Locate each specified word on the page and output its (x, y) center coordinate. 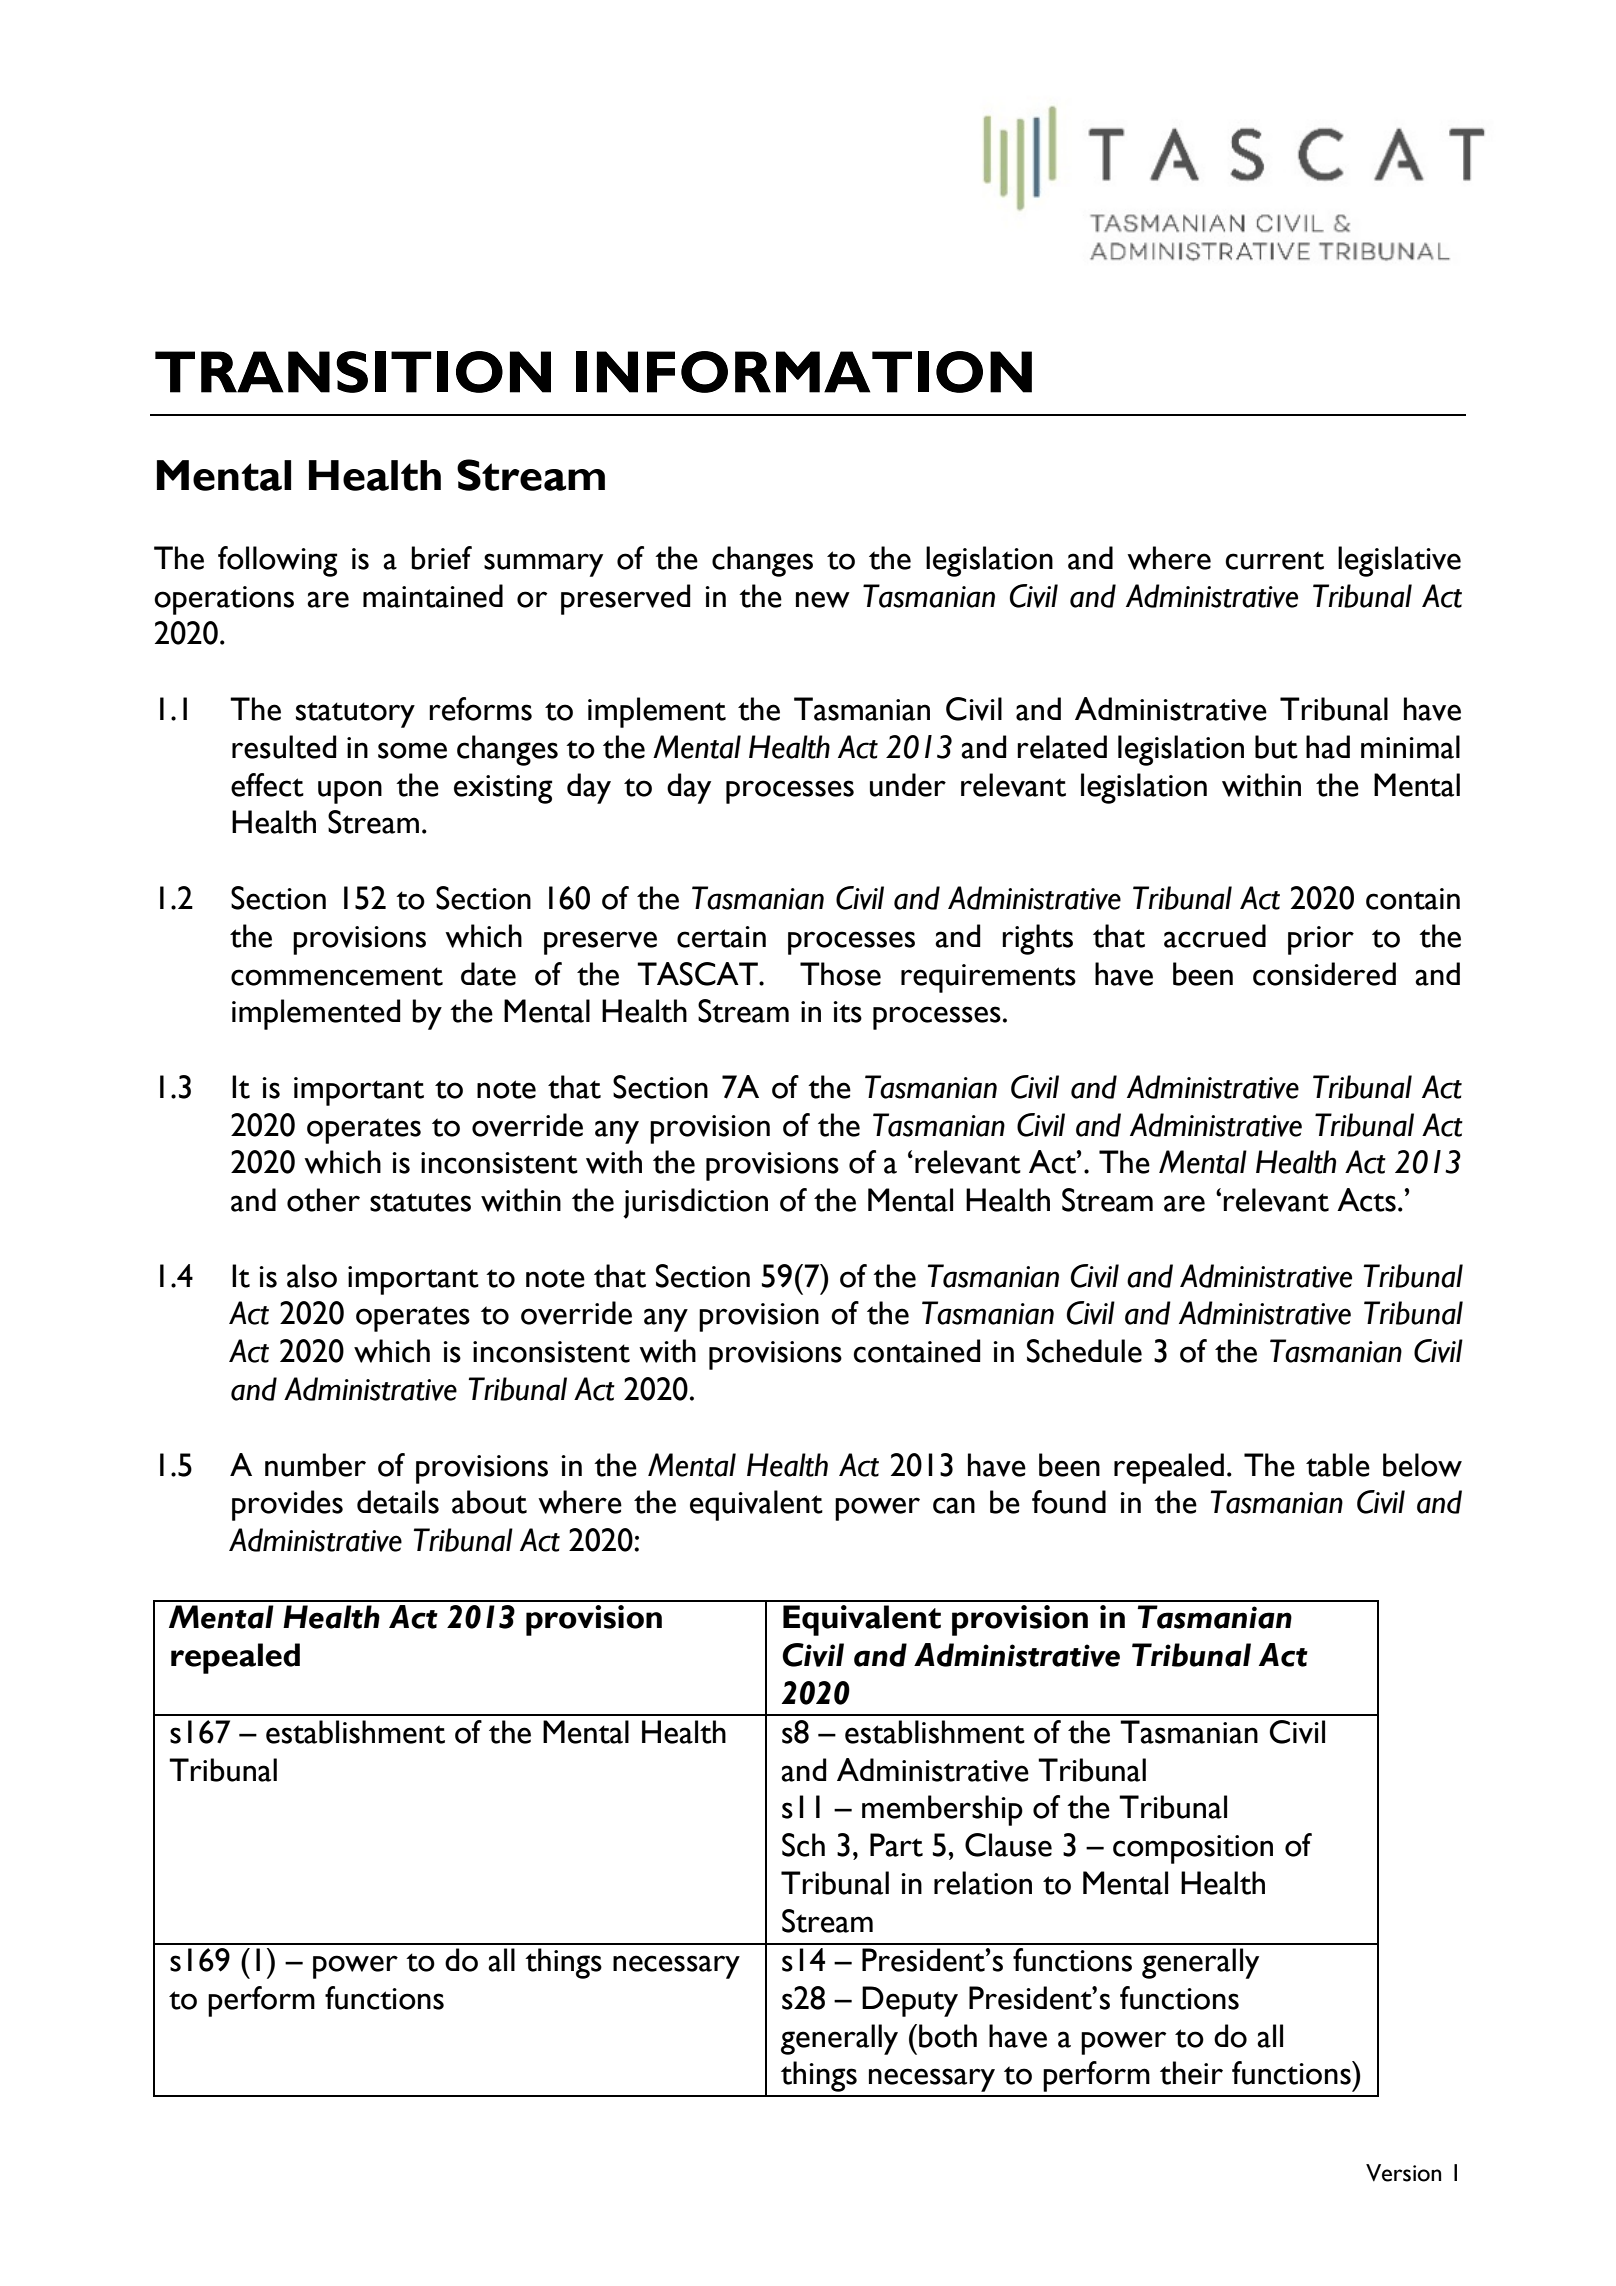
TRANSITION (353, 372)
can (954, 1505)
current (1274, 560)
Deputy (910, 2001)
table (1338, 1465)
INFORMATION (804, 372)
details (398, 1502)
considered (1324, 974)
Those (840, 974)
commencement (337, 976)
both (948, 2036)
